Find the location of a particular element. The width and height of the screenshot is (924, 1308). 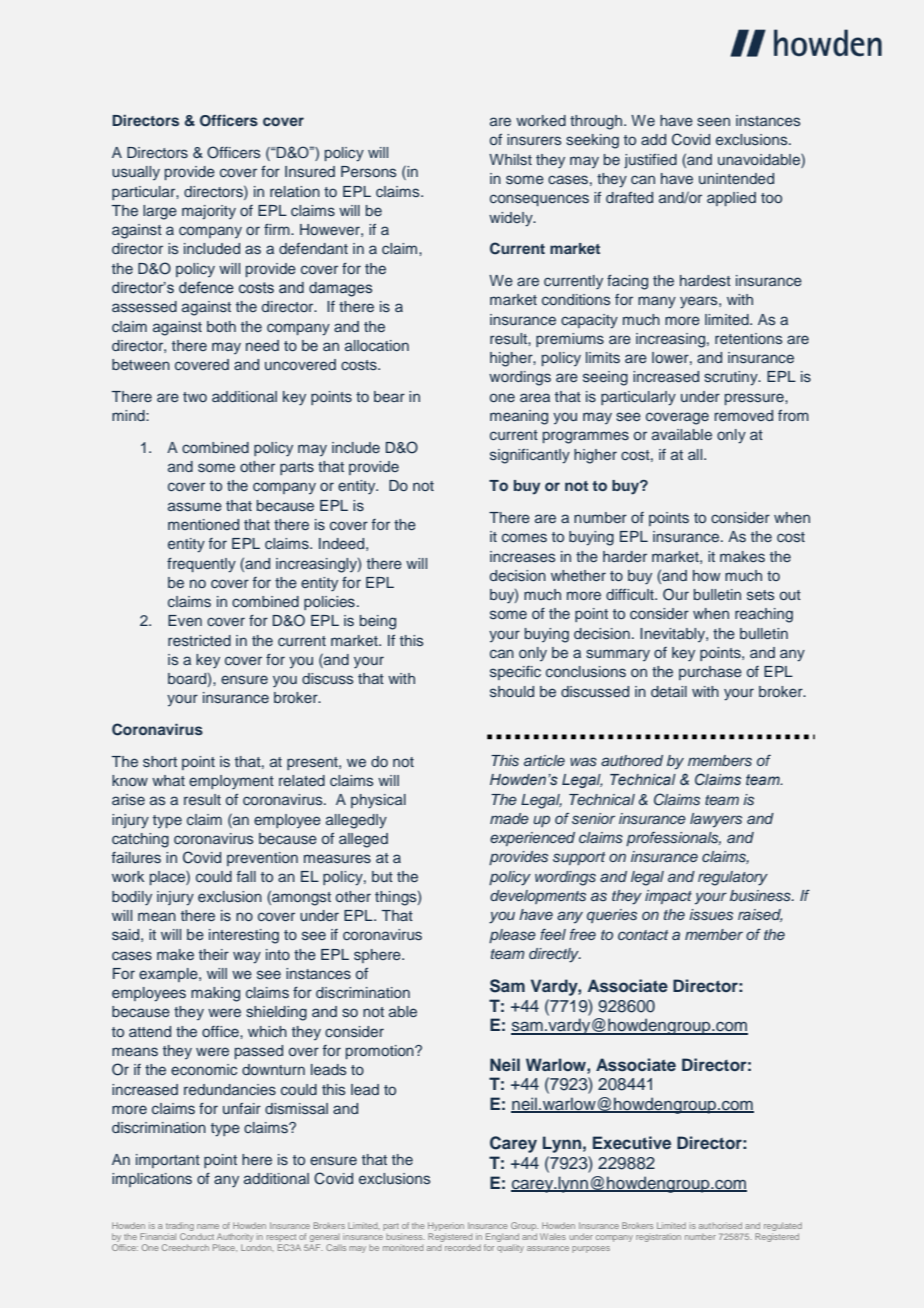

should is located at coordinates (512, 691).
